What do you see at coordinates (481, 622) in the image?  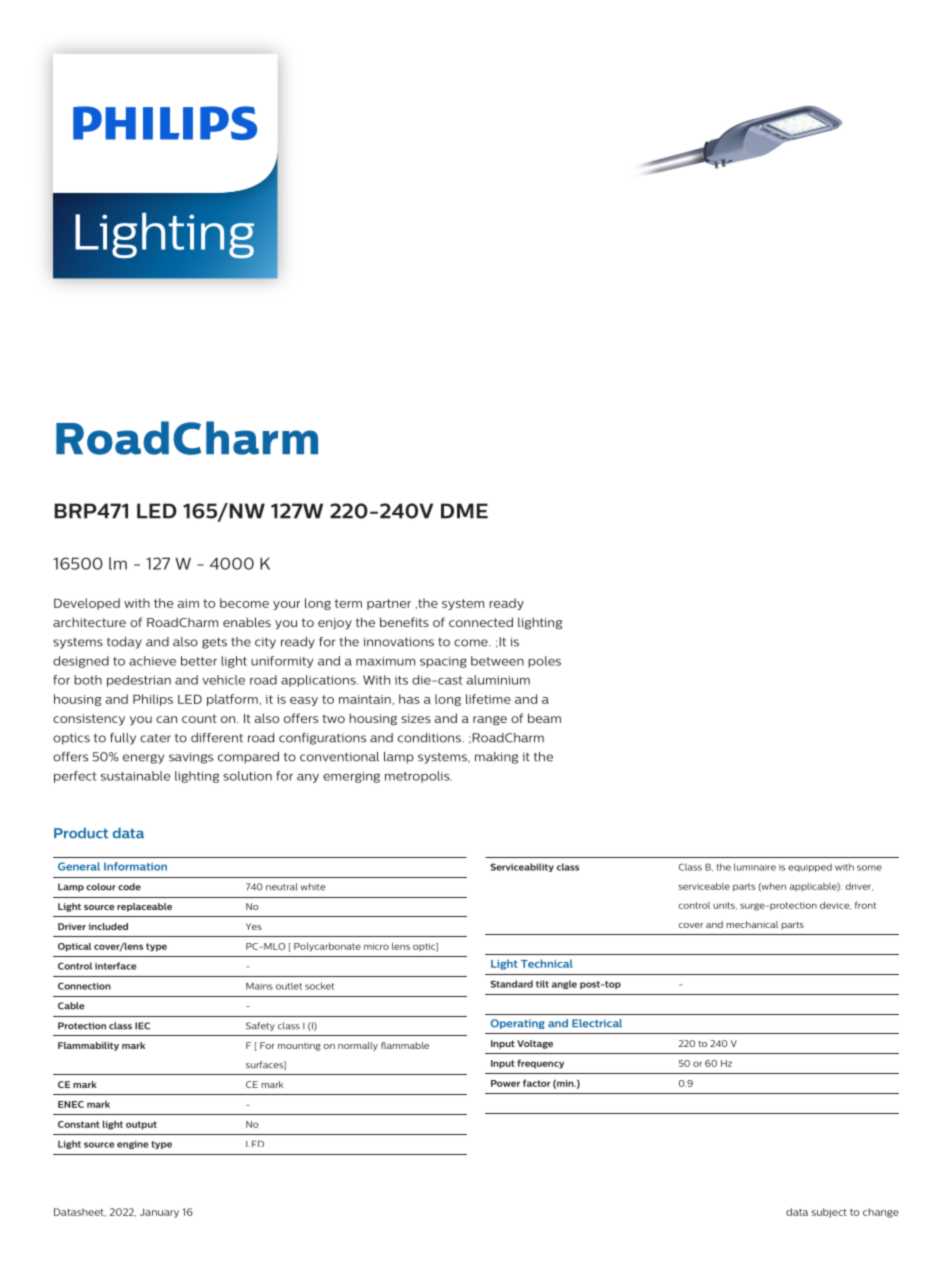 I see `connected` at bounding box center [481, 622].
